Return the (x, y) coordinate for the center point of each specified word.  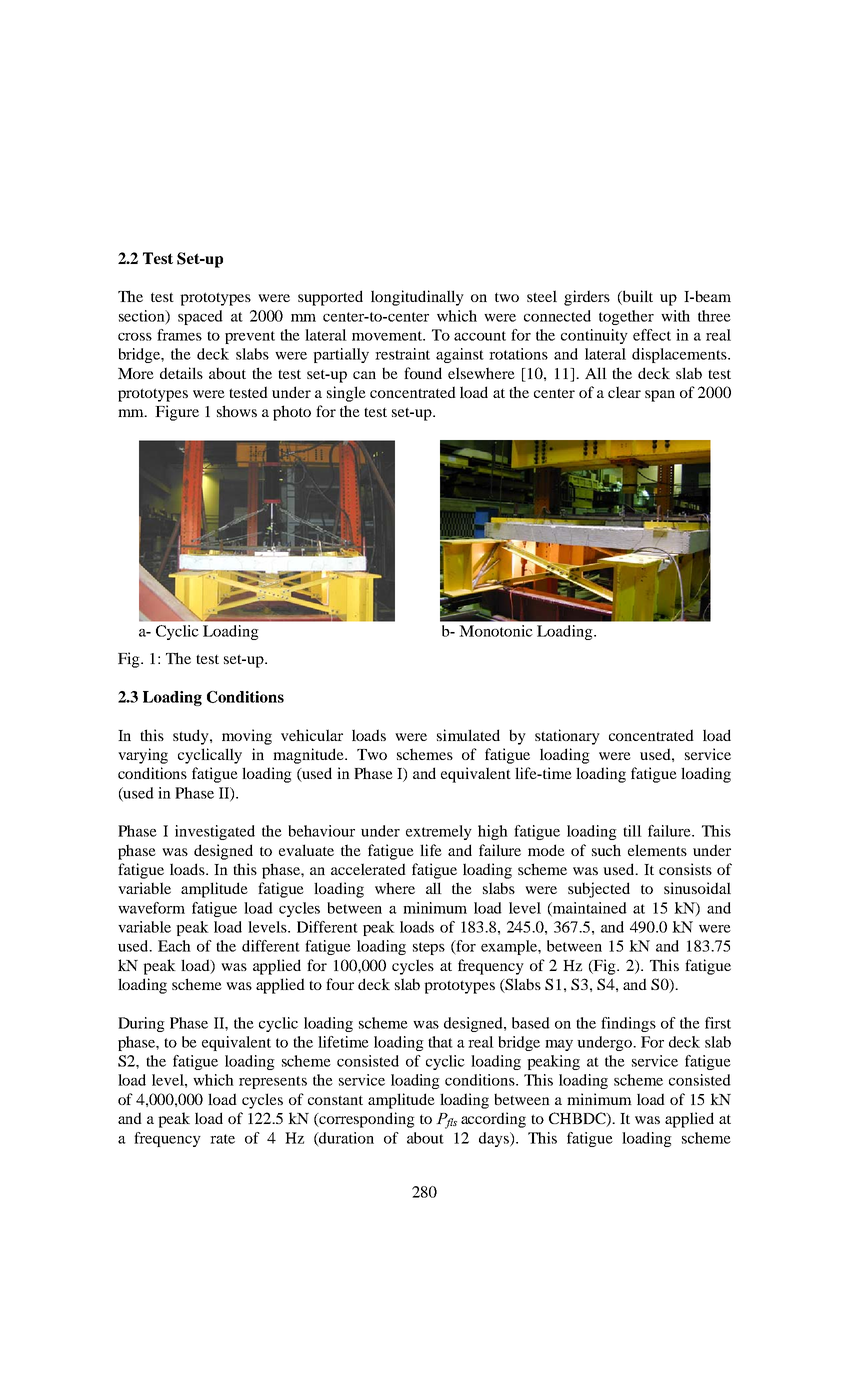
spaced (200, 317)
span (660, 396)
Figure (177, 413)
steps (429, 948)
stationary (567, 737)
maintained (589, 909)
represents (273, 1082)
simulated (468, 735)
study (192, 737)
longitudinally (417, 298)
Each (174, 946)
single (346, 394)
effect (652, 335)
